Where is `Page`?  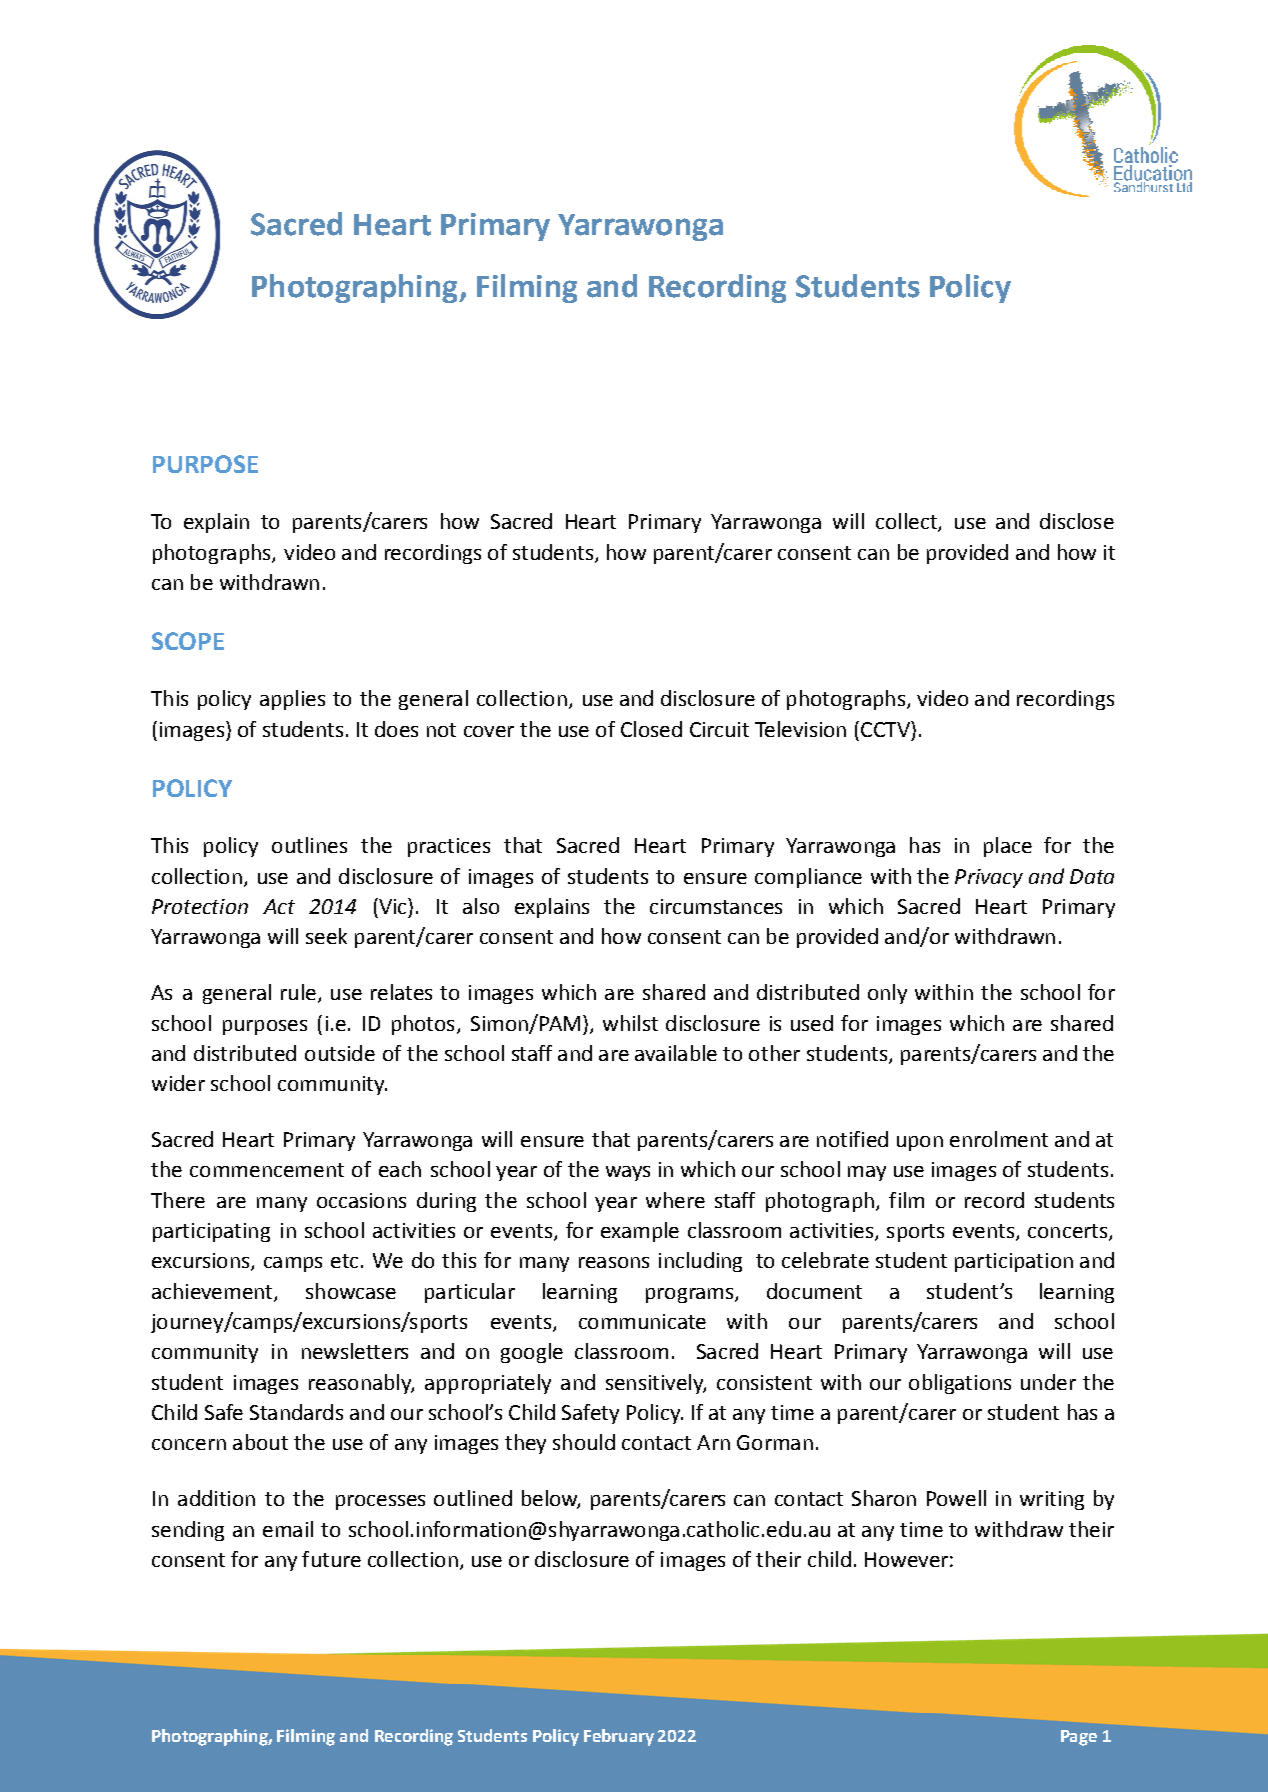
Page is located at coordinates (1079, 1738).
